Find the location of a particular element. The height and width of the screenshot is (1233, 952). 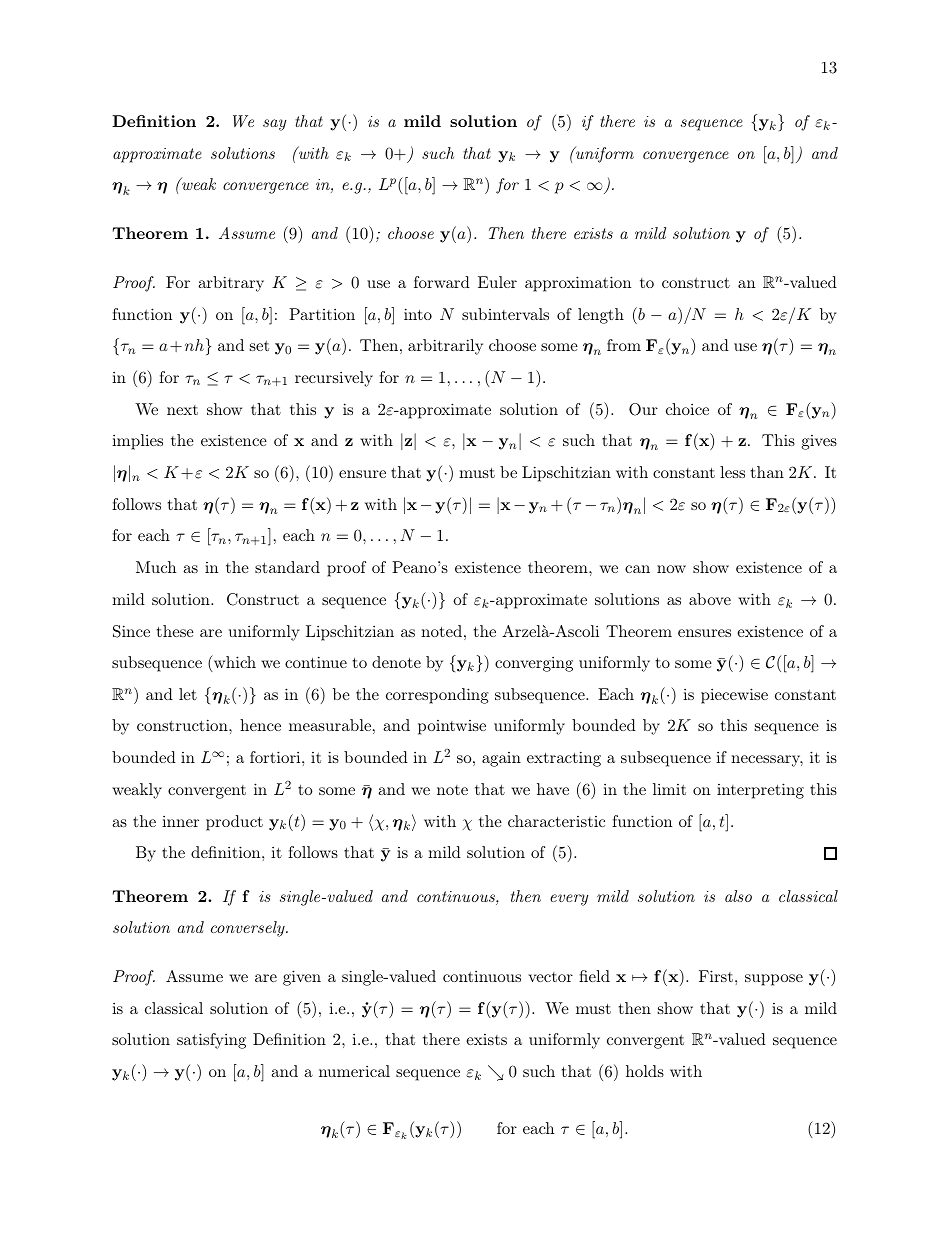

Euler is located at coordinates (497, 282).
